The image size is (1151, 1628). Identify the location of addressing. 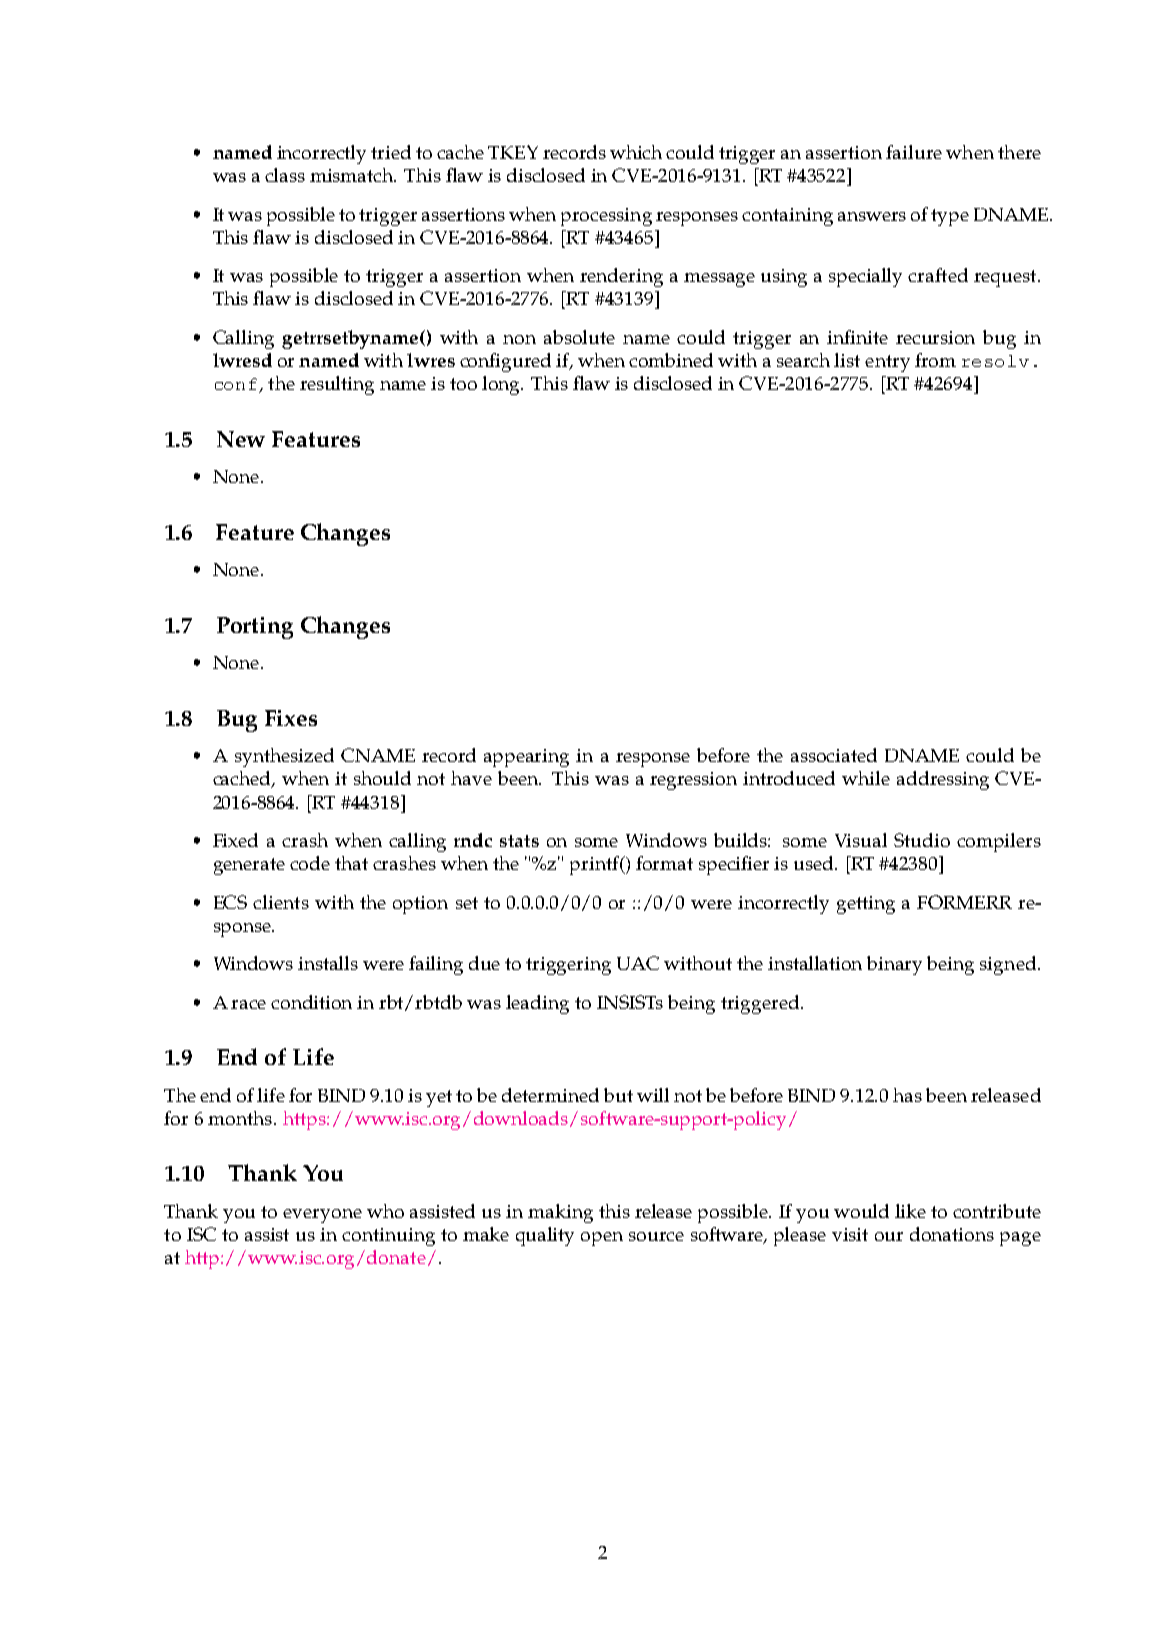
(943, 780).
